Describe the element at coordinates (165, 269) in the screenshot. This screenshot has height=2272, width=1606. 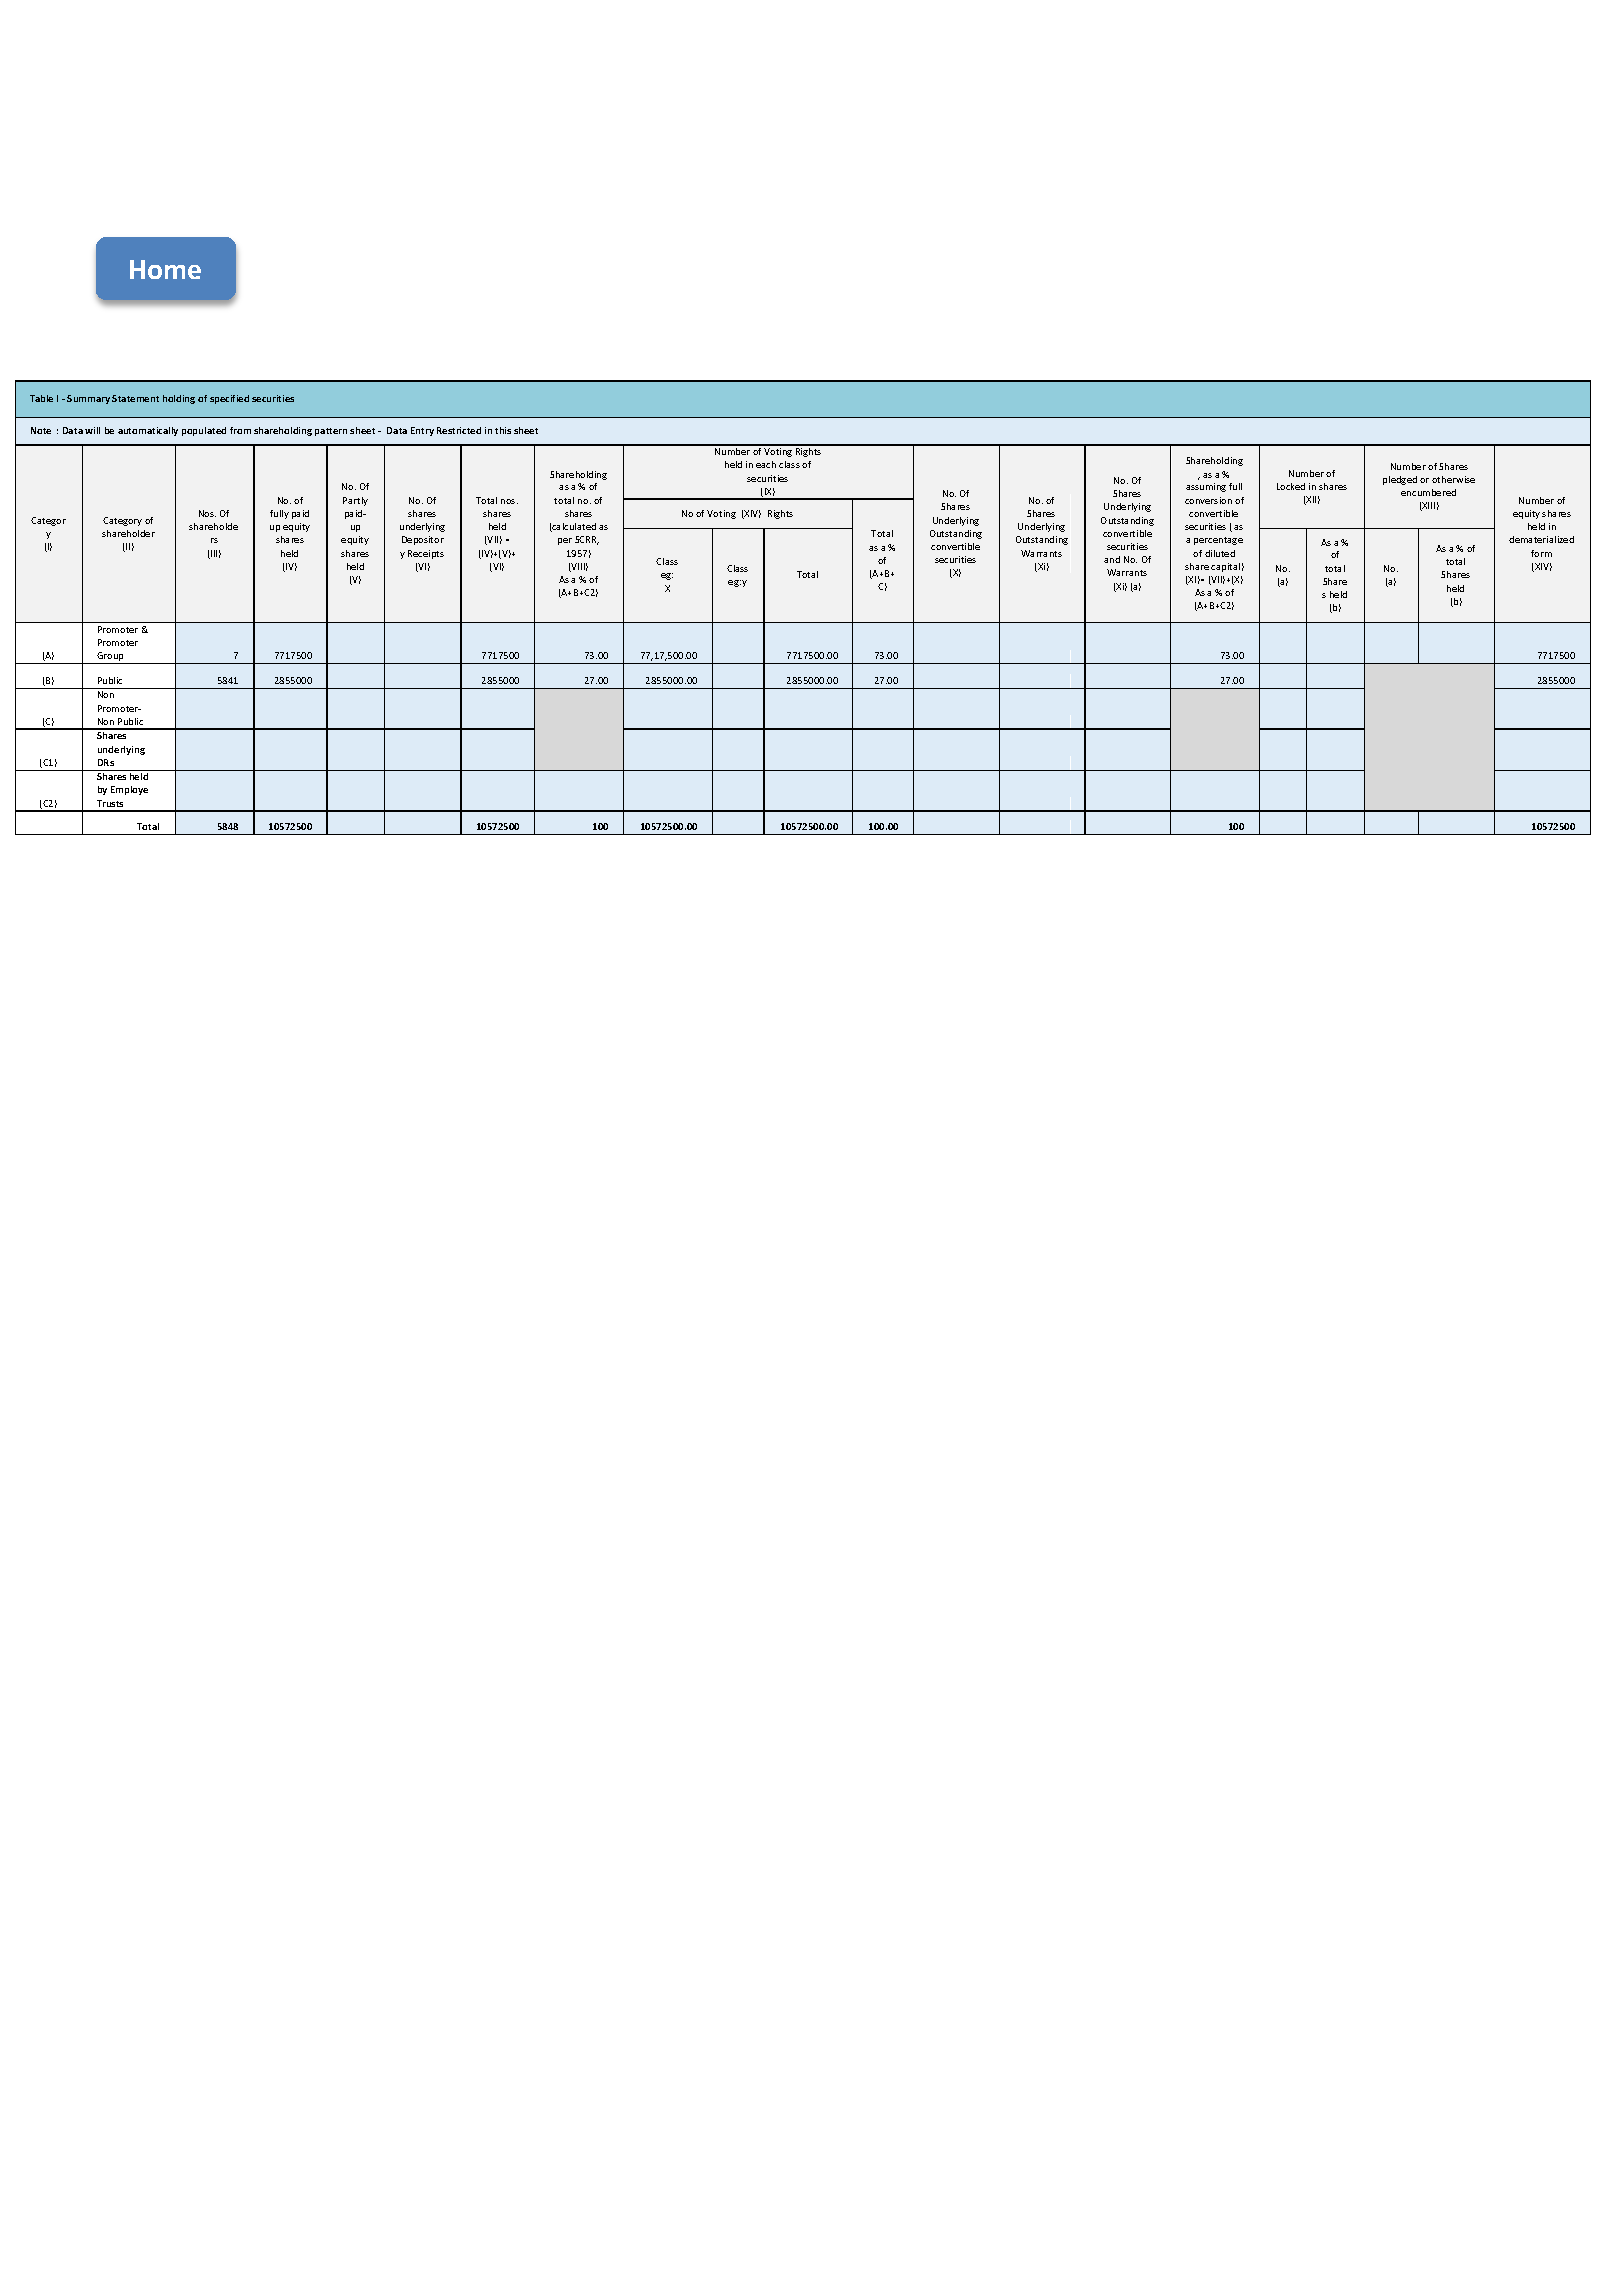
I see `Home` at that location.
